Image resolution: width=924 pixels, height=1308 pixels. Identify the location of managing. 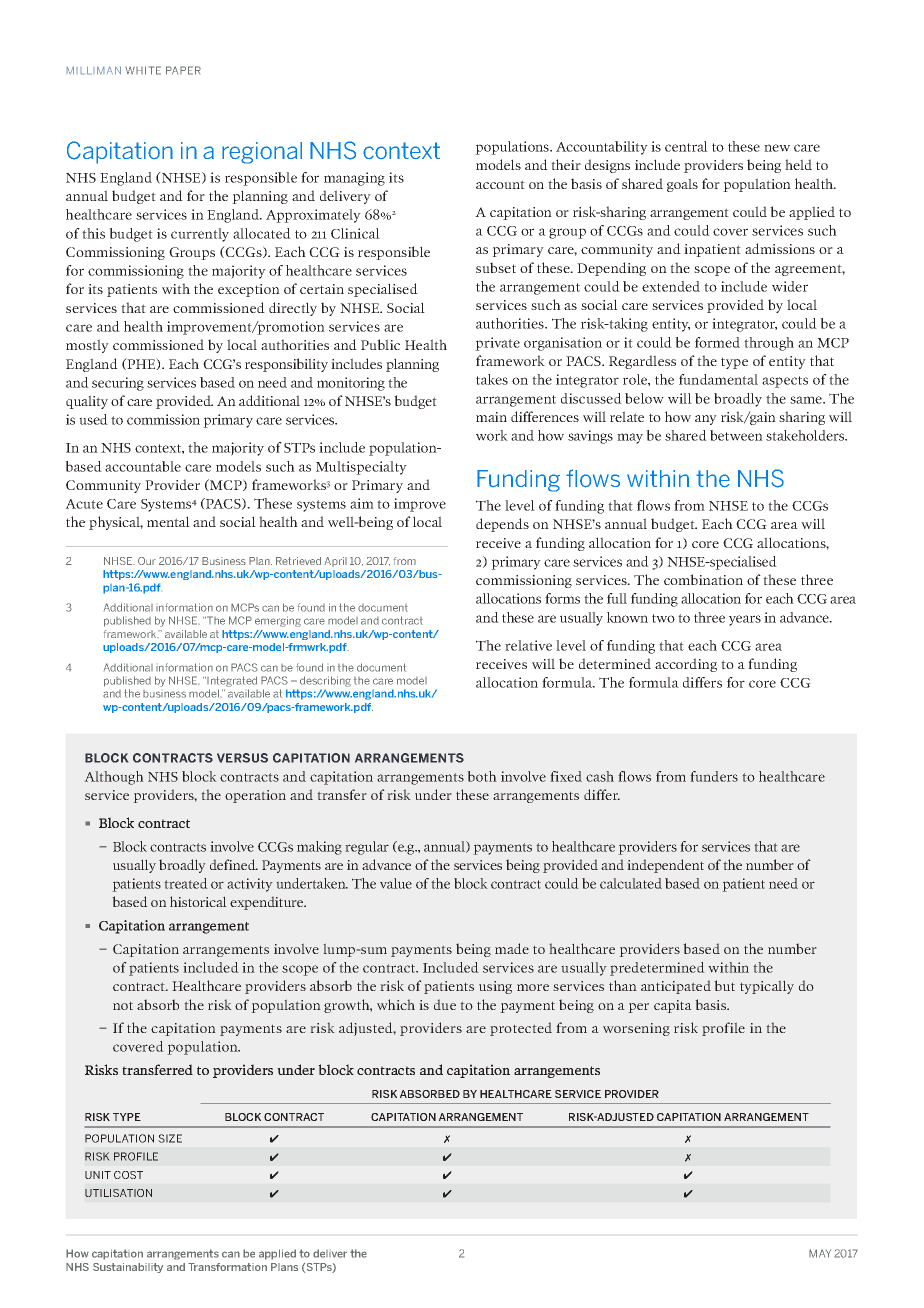
(354, 179).
